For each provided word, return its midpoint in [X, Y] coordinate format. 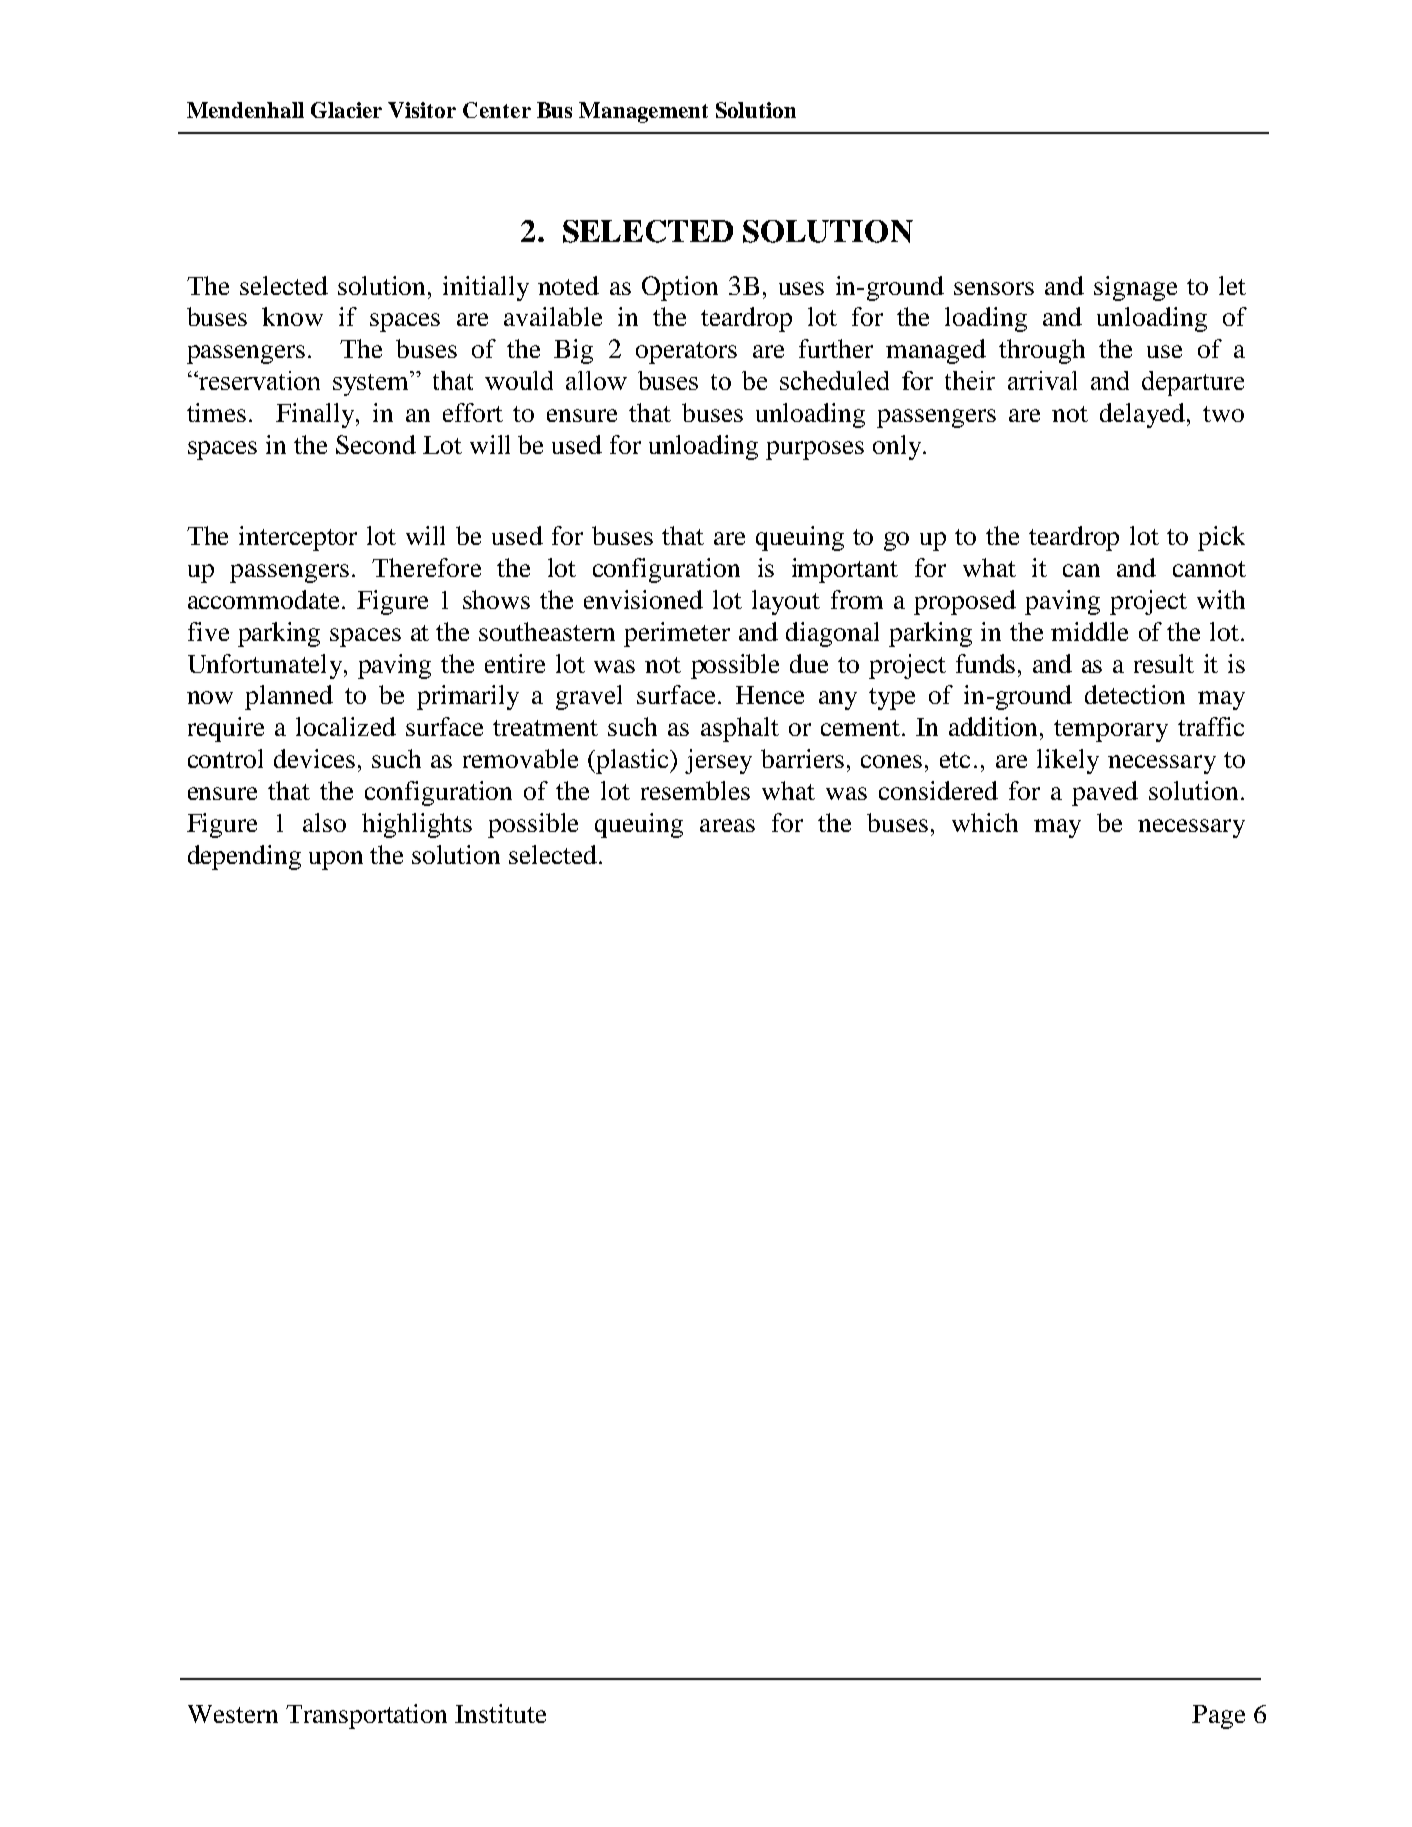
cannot [1209, 569]
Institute [500, 1713]
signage [1135, 288]
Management [643, 112]
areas [727, 825]
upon [336, 860]
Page [1218, 1717]
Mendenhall [245, 110]
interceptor [298, 538]
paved [1105, 793]
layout [786, 602]
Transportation [366, 1716]
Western [233, 1714]
